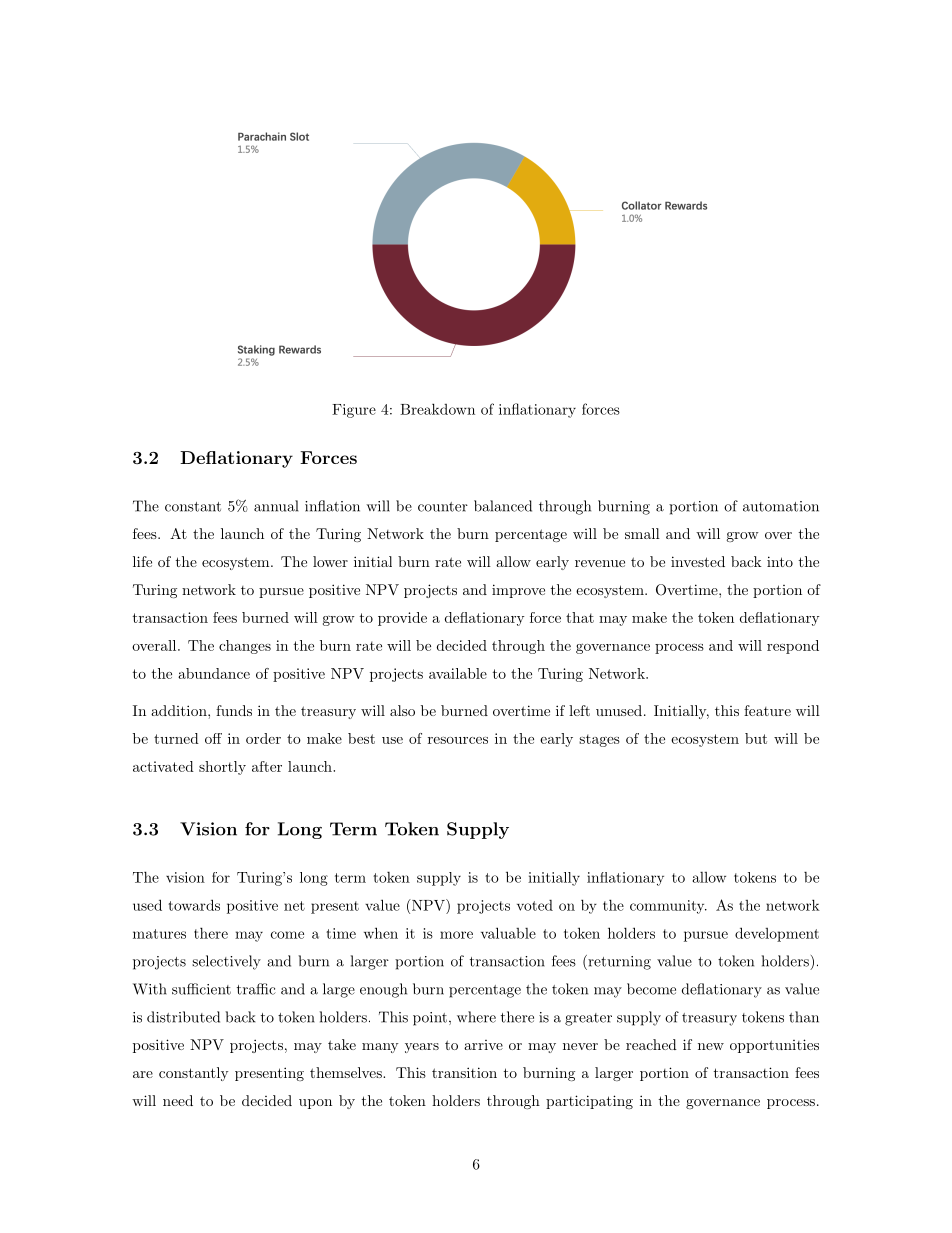  I want to click on resources, so click(458, 740).
